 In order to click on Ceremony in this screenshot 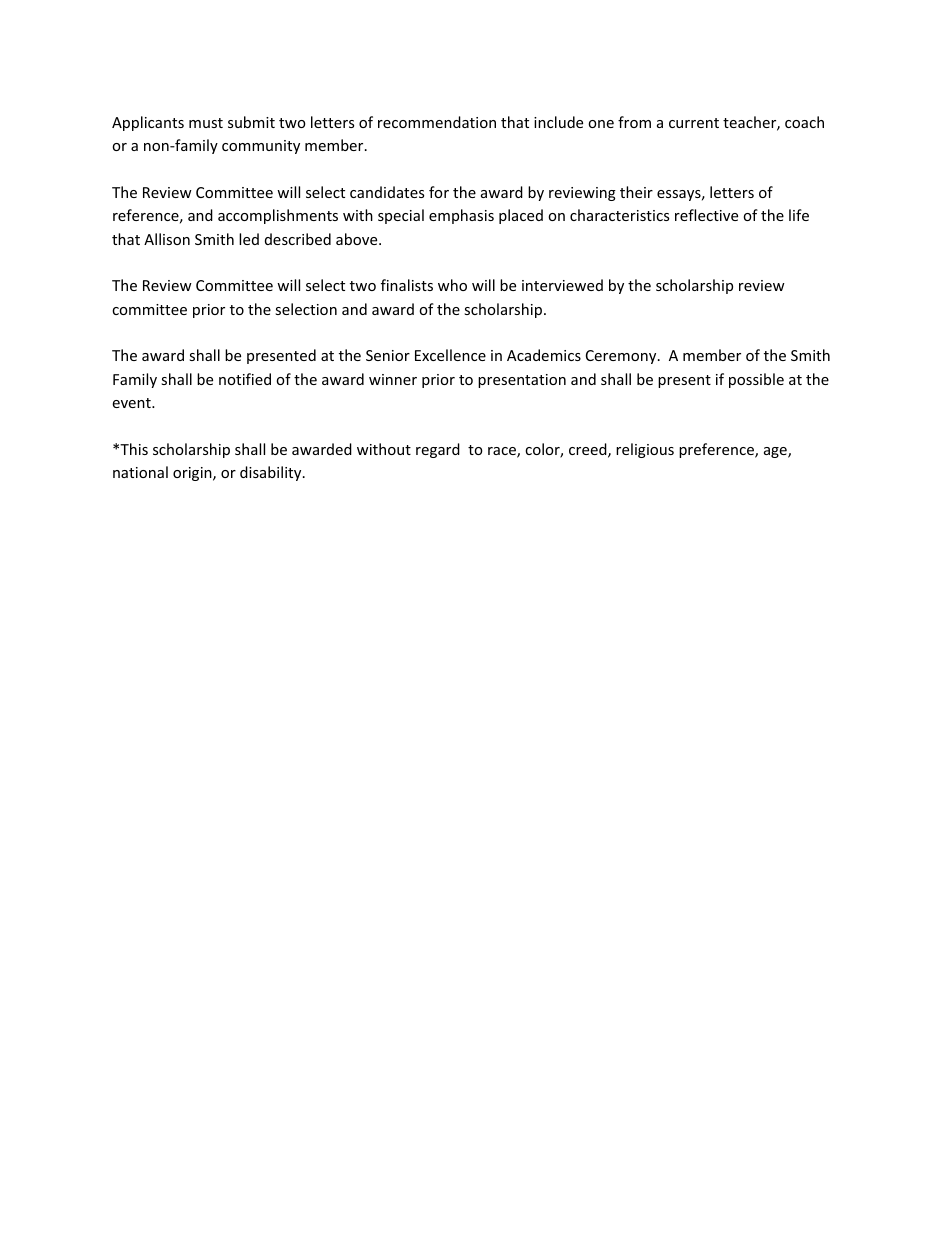, I will do `click(622, 357)`.
